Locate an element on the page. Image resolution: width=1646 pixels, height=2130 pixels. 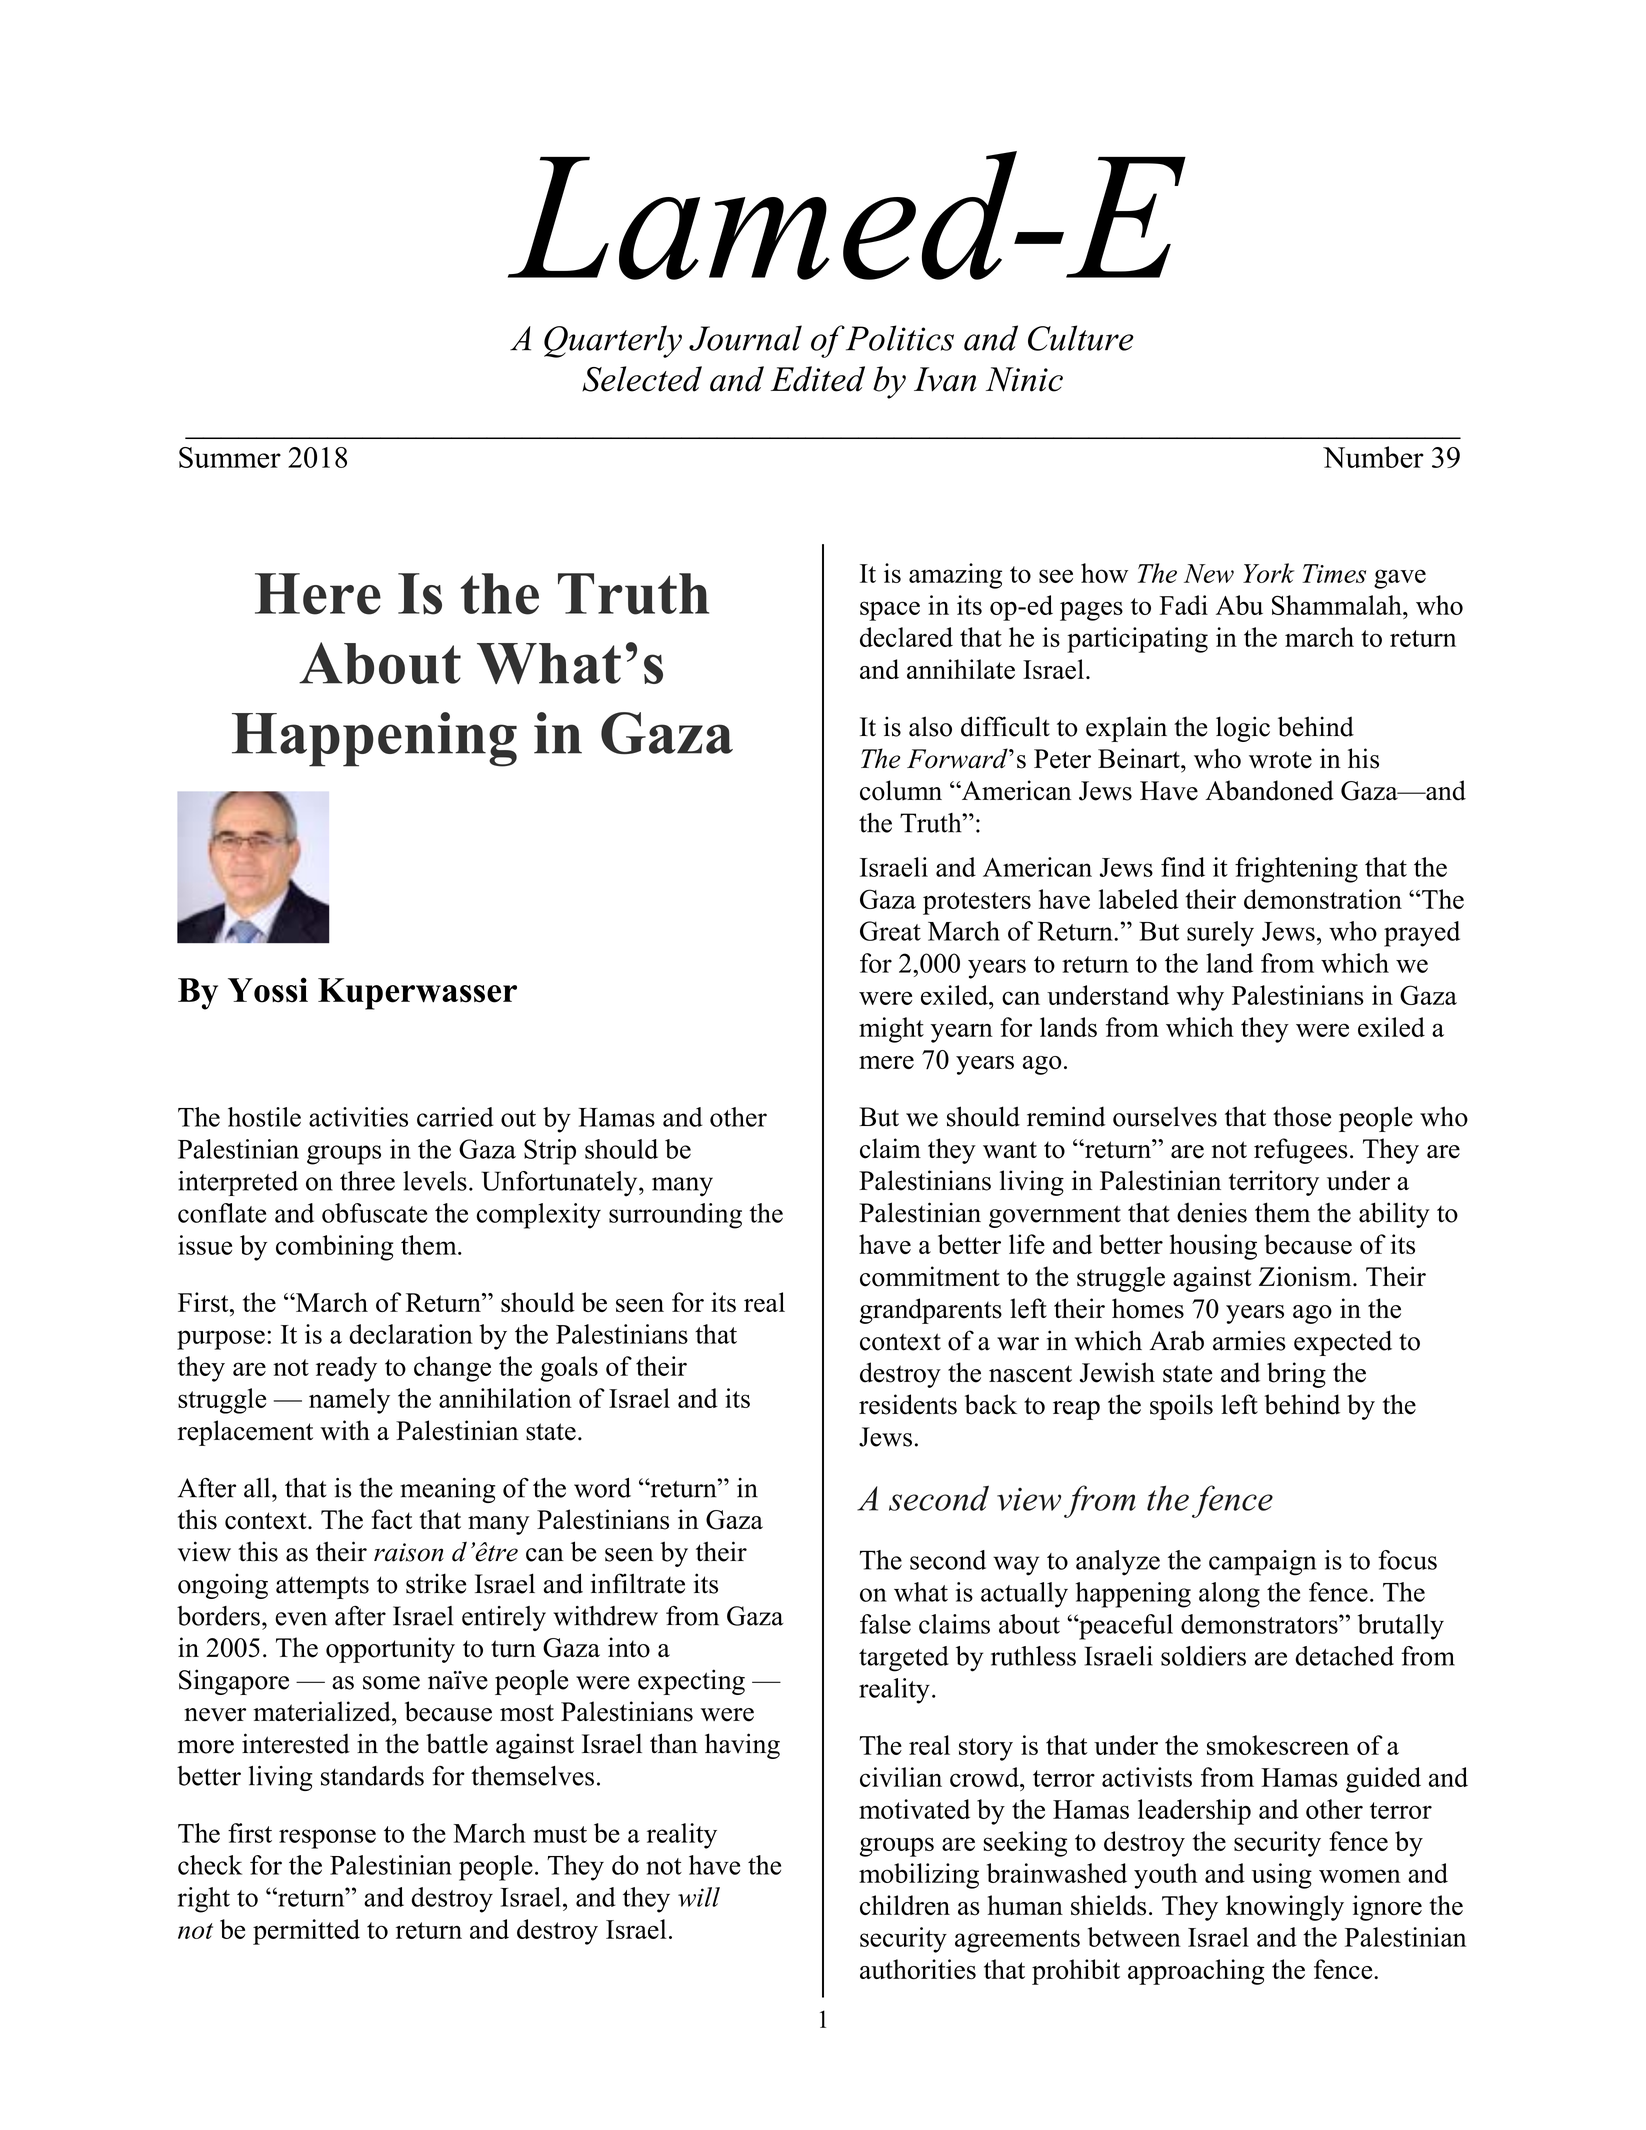
three is located at coordinates (367, 1181).
